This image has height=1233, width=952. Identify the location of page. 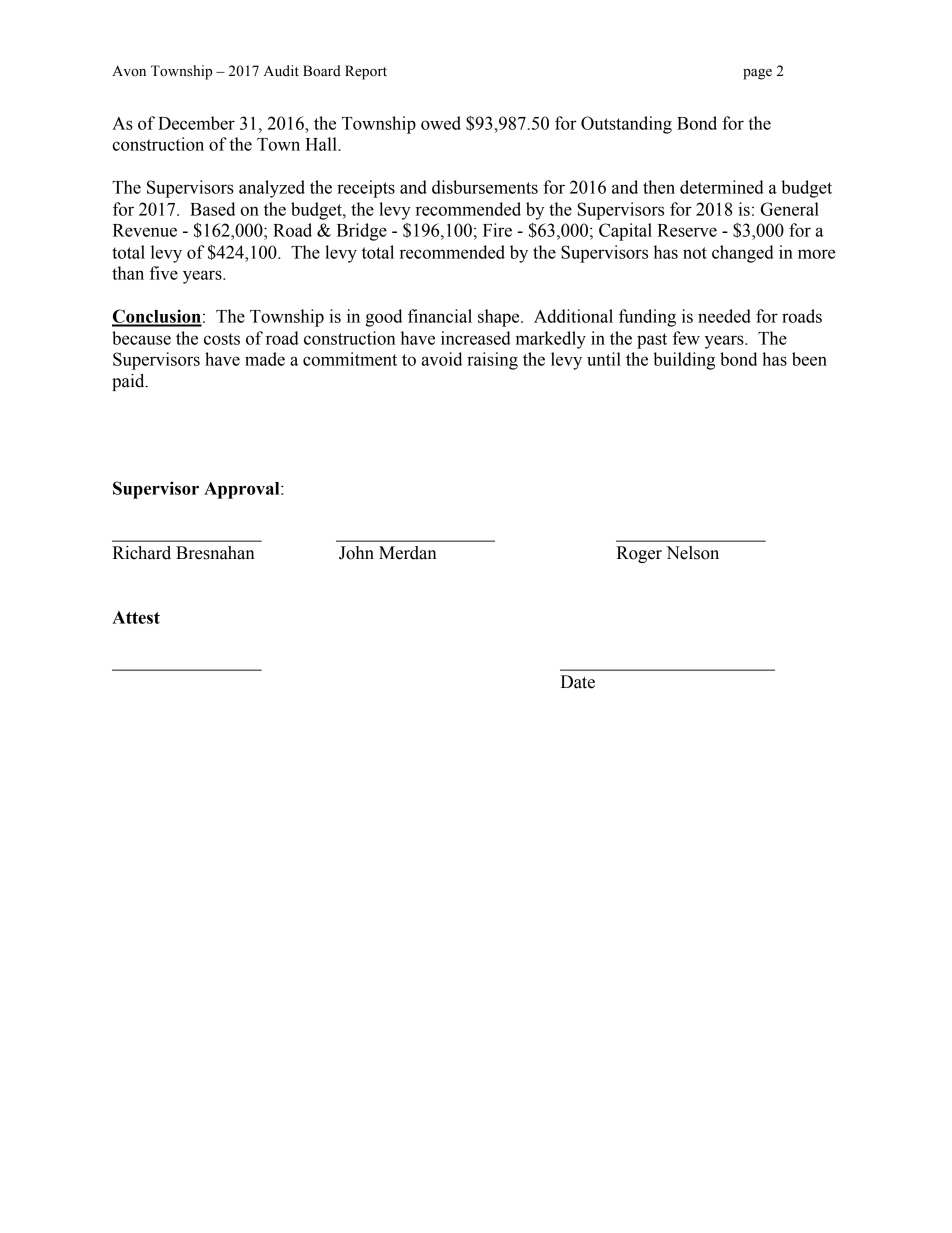
(757, 74).
